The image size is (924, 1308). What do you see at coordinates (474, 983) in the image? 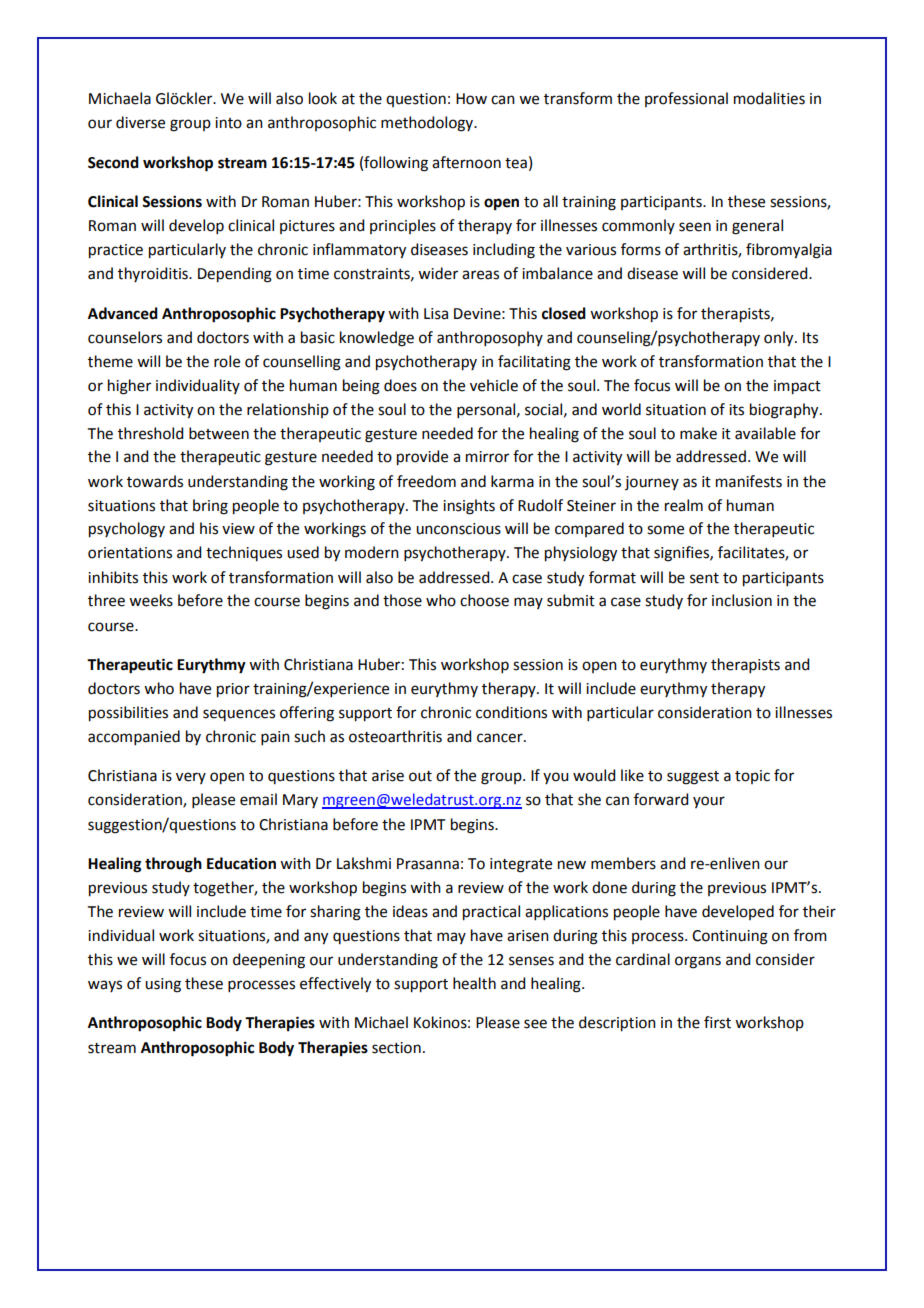
I see `health` at bounding box center [474, 983].
